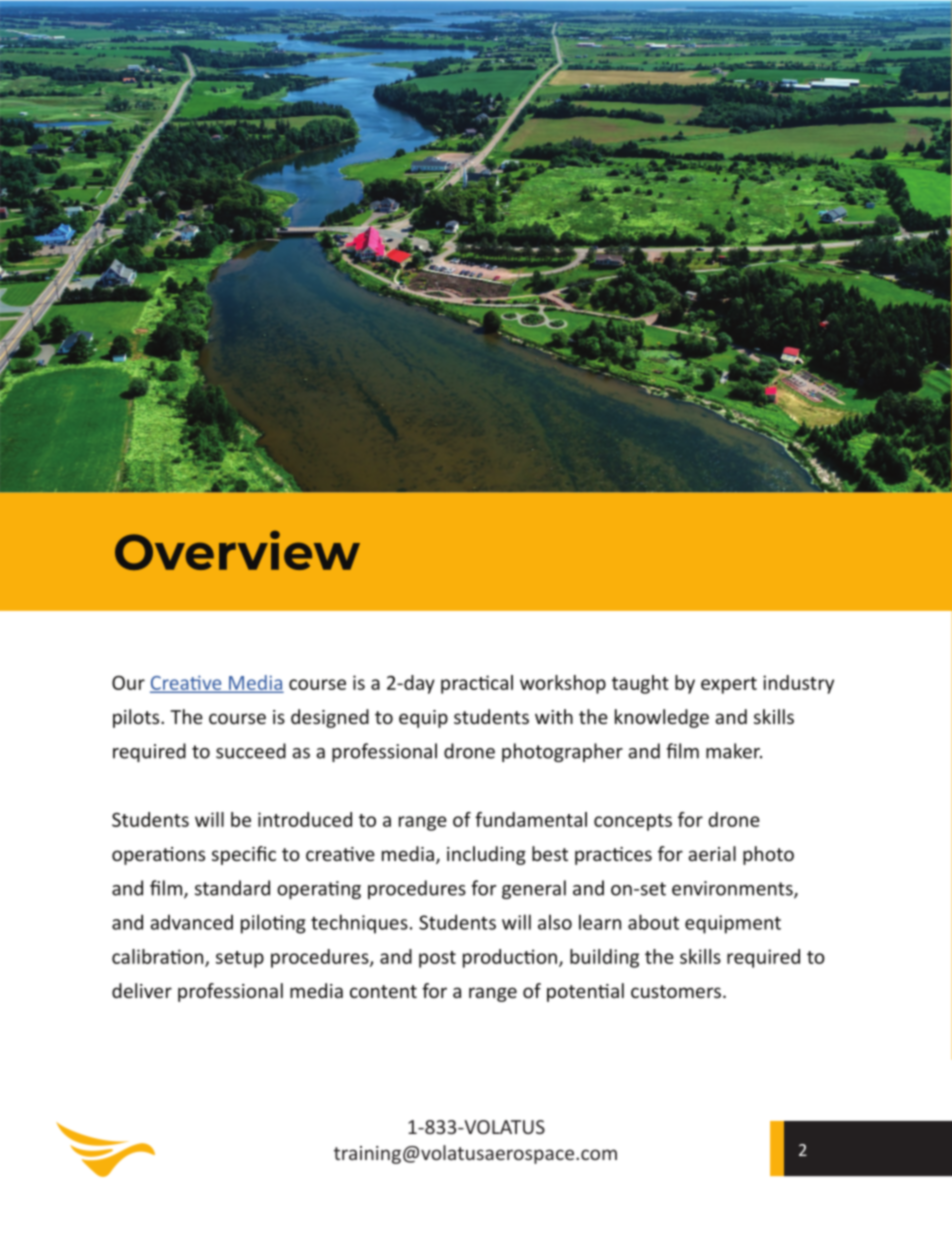 The width and height of the page is (952, 1233). I want to click on setup, so click(240, 959).
